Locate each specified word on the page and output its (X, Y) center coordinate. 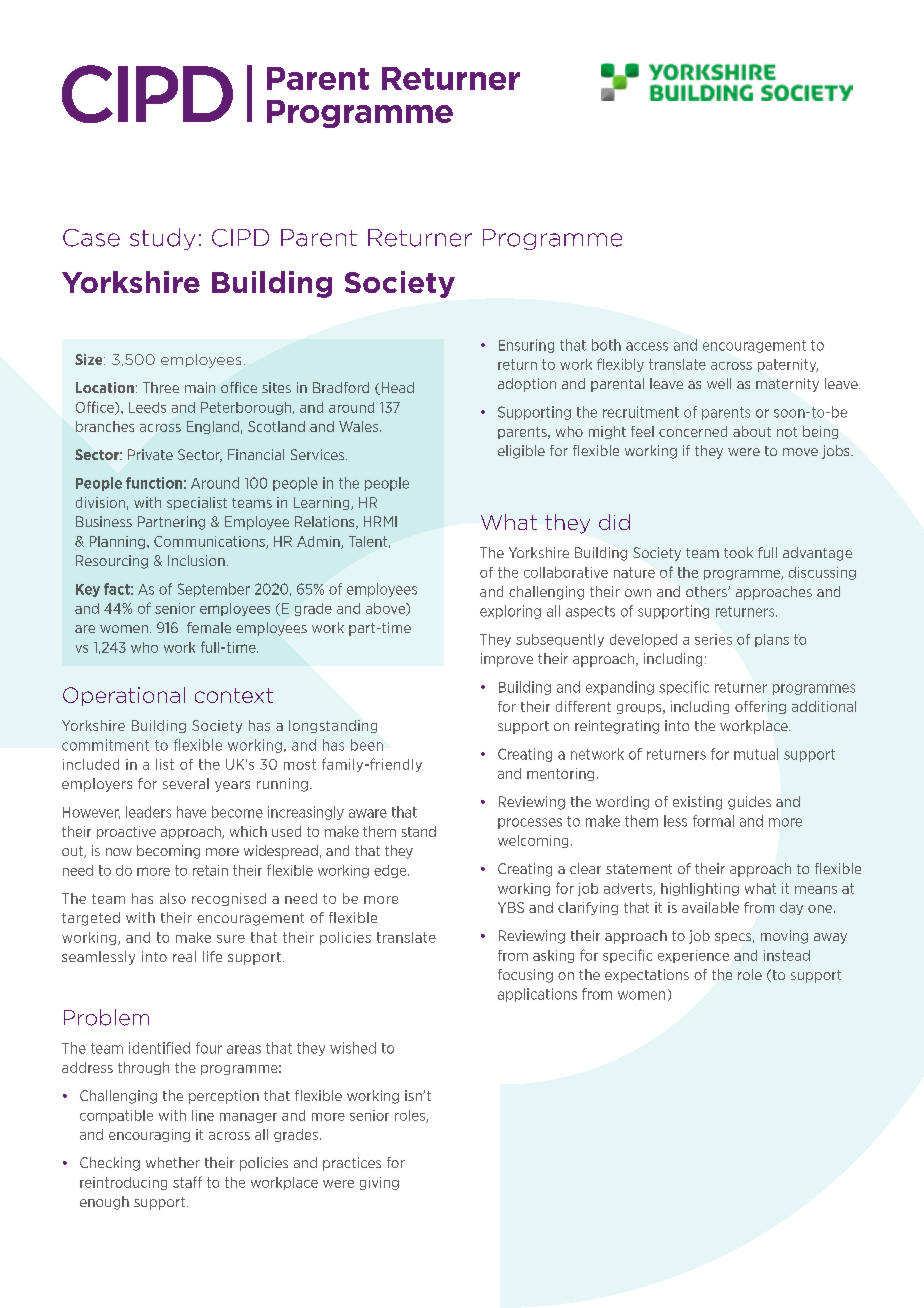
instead (787, 955)
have (191, 812)
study (162, 239)
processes (530, 823)
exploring (510, 612)
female (209, 627)
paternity (788, 365)
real (184, 956)
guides (749, 803)
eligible (521, 452)
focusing (525, 976)
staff (187, 1182)
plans (772, 640)
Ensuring (526, 346)
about (752, 431)
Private (150, 454)
